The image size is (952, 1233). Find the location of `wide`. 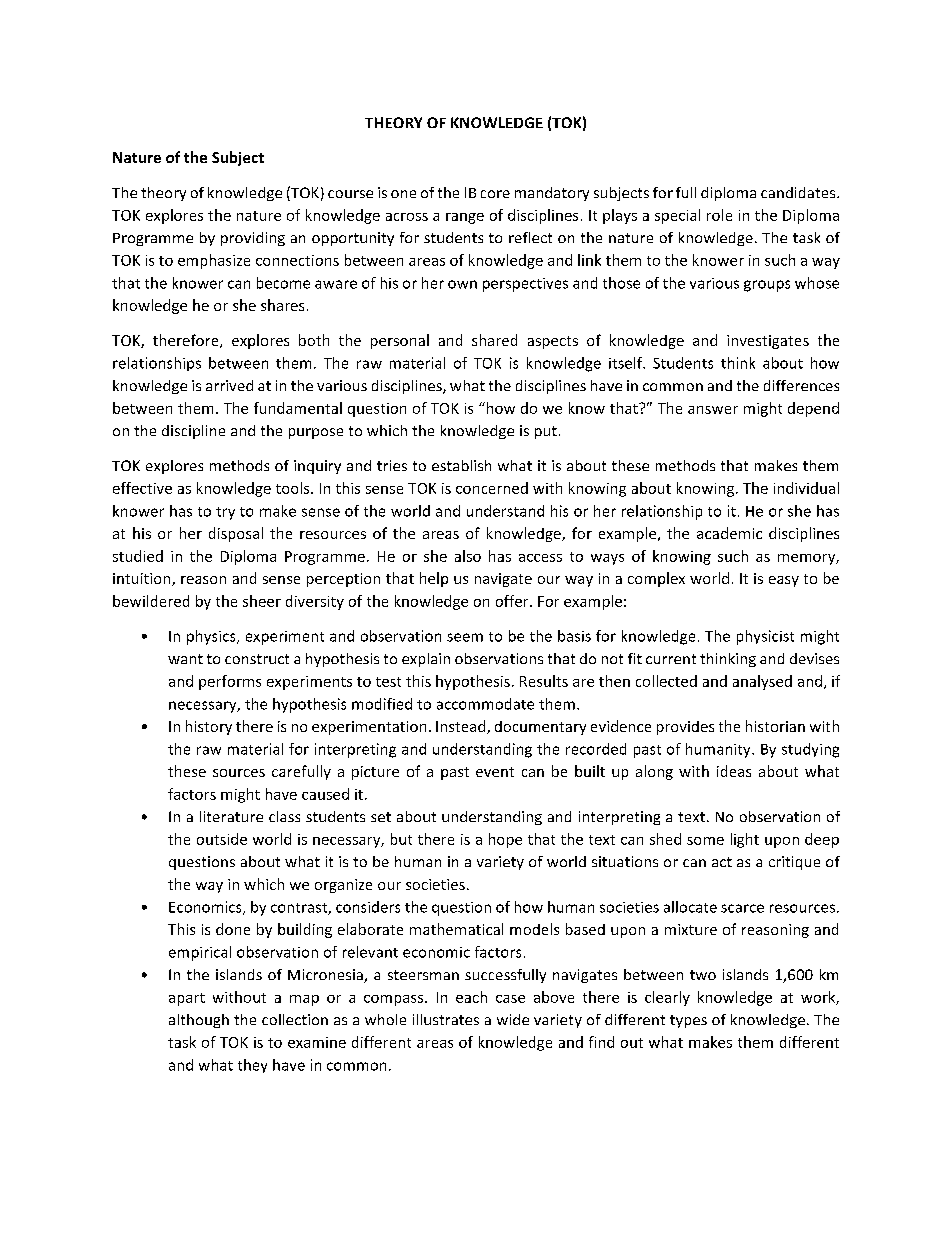

wide is located at coordinates (513, 1019).
